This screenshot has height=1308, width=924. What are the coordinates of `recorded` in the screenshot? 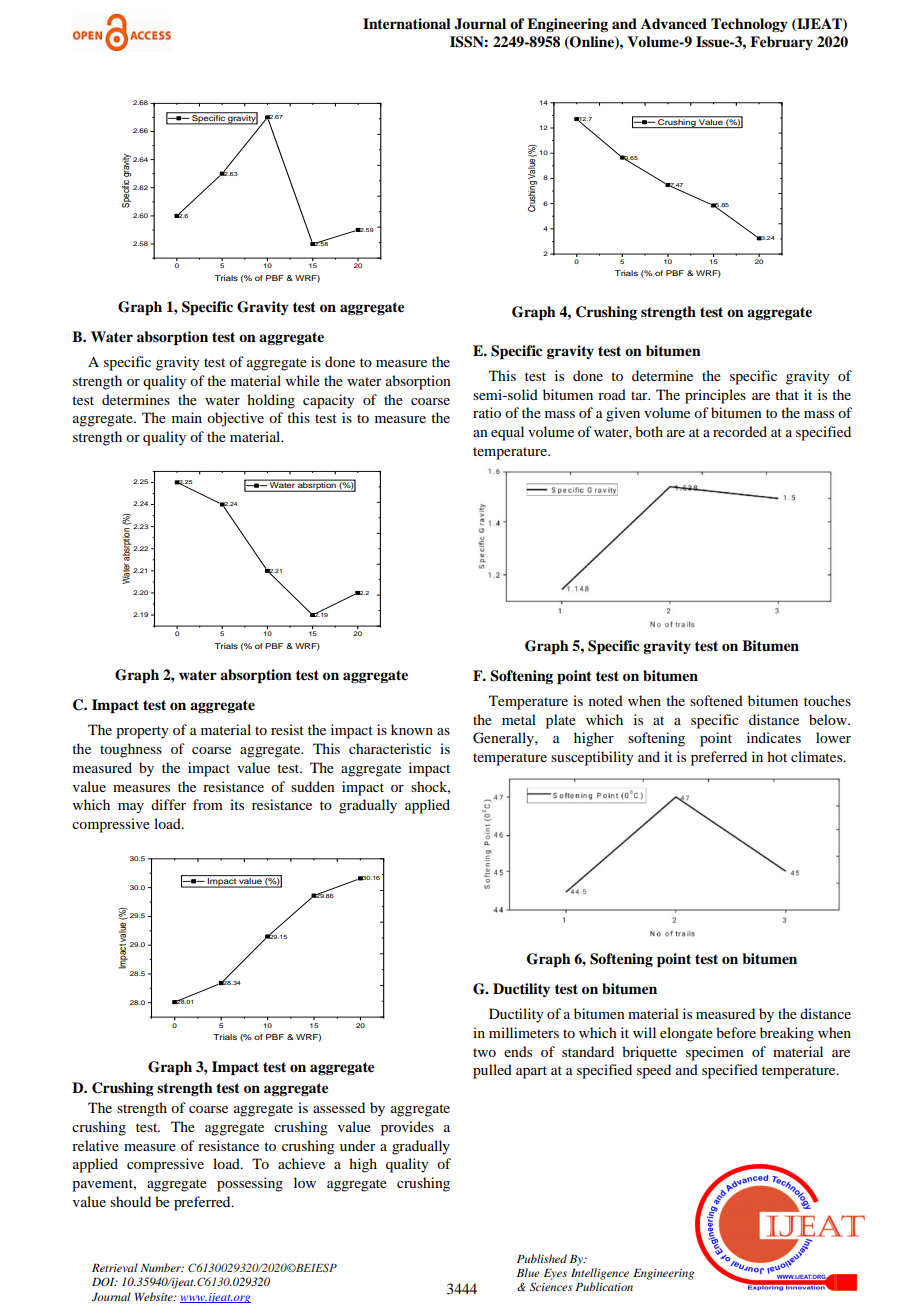 It's located at (740, 431).
